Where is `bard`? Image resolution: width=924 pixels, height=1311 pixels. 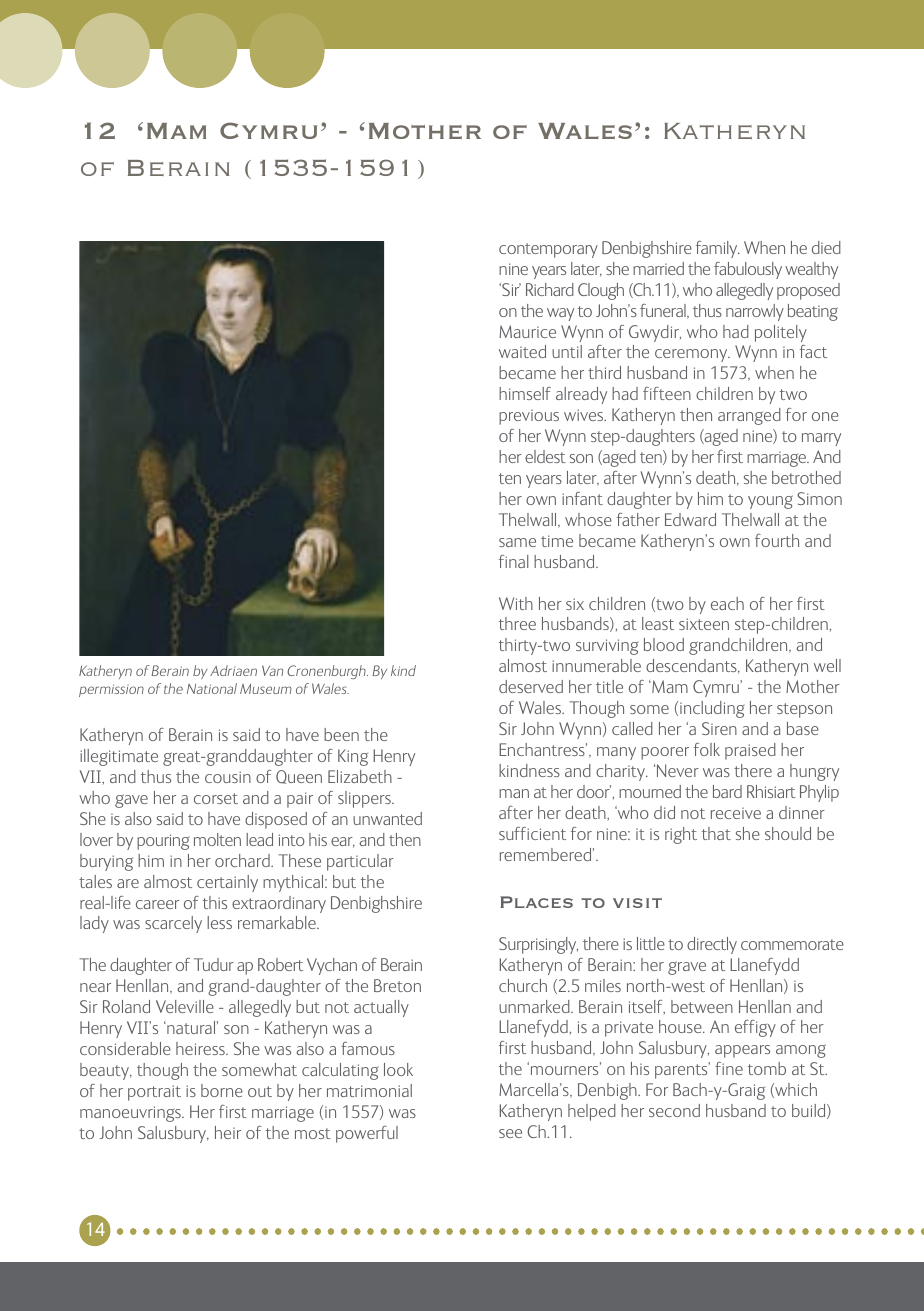 bard is located at coordinates (727, 791).
